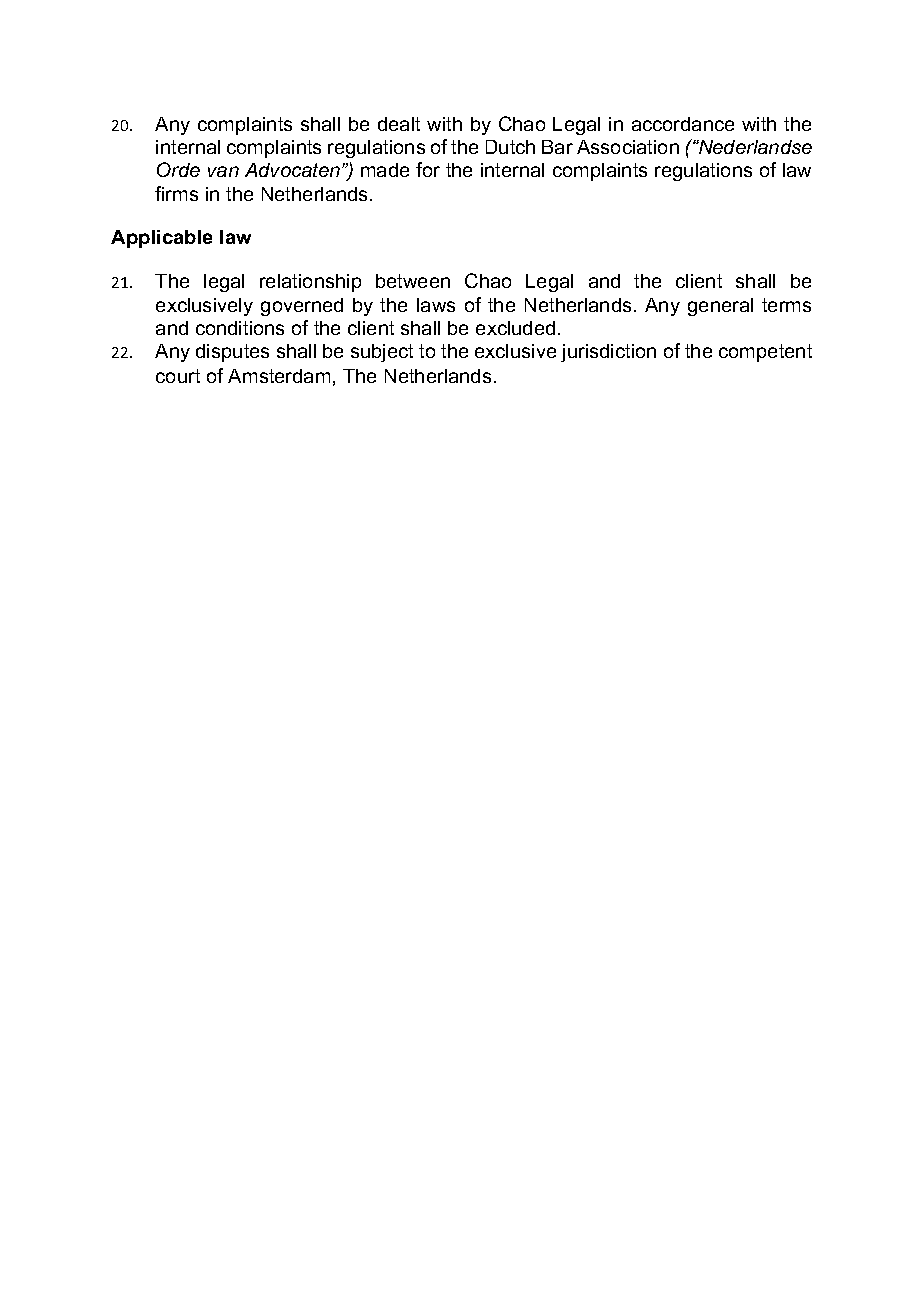 Image resolution: width=924 pixels, height=1308 pixels. Describe the element at coordinates (628, 147) in the document. I see `Association` at that location.
